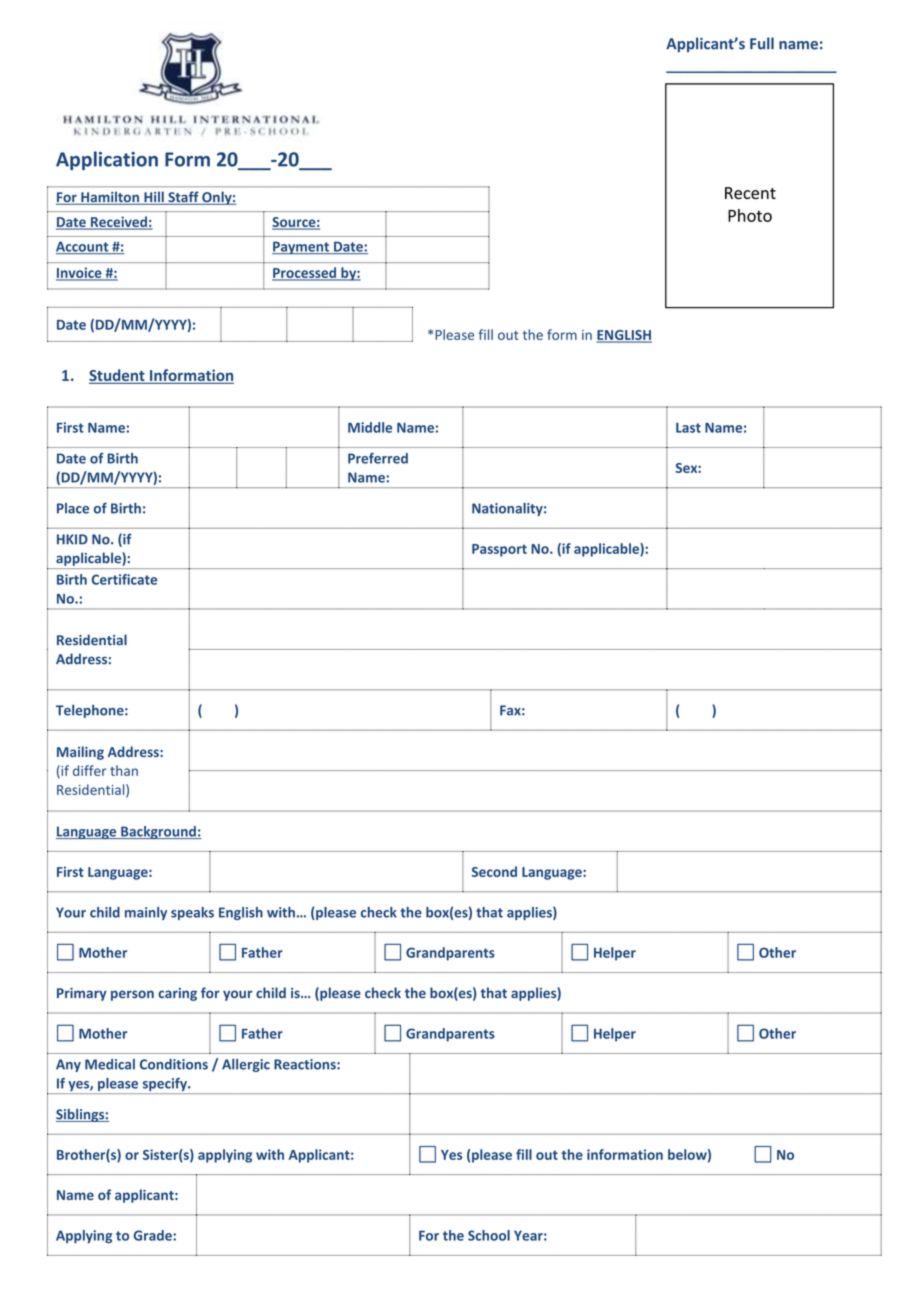 Image resolution: width=924 pixels, height=1308 pixels. What do you see at coordinates (370, 427) in the page?
I see `Middle` at bounding box center [370, 427].
